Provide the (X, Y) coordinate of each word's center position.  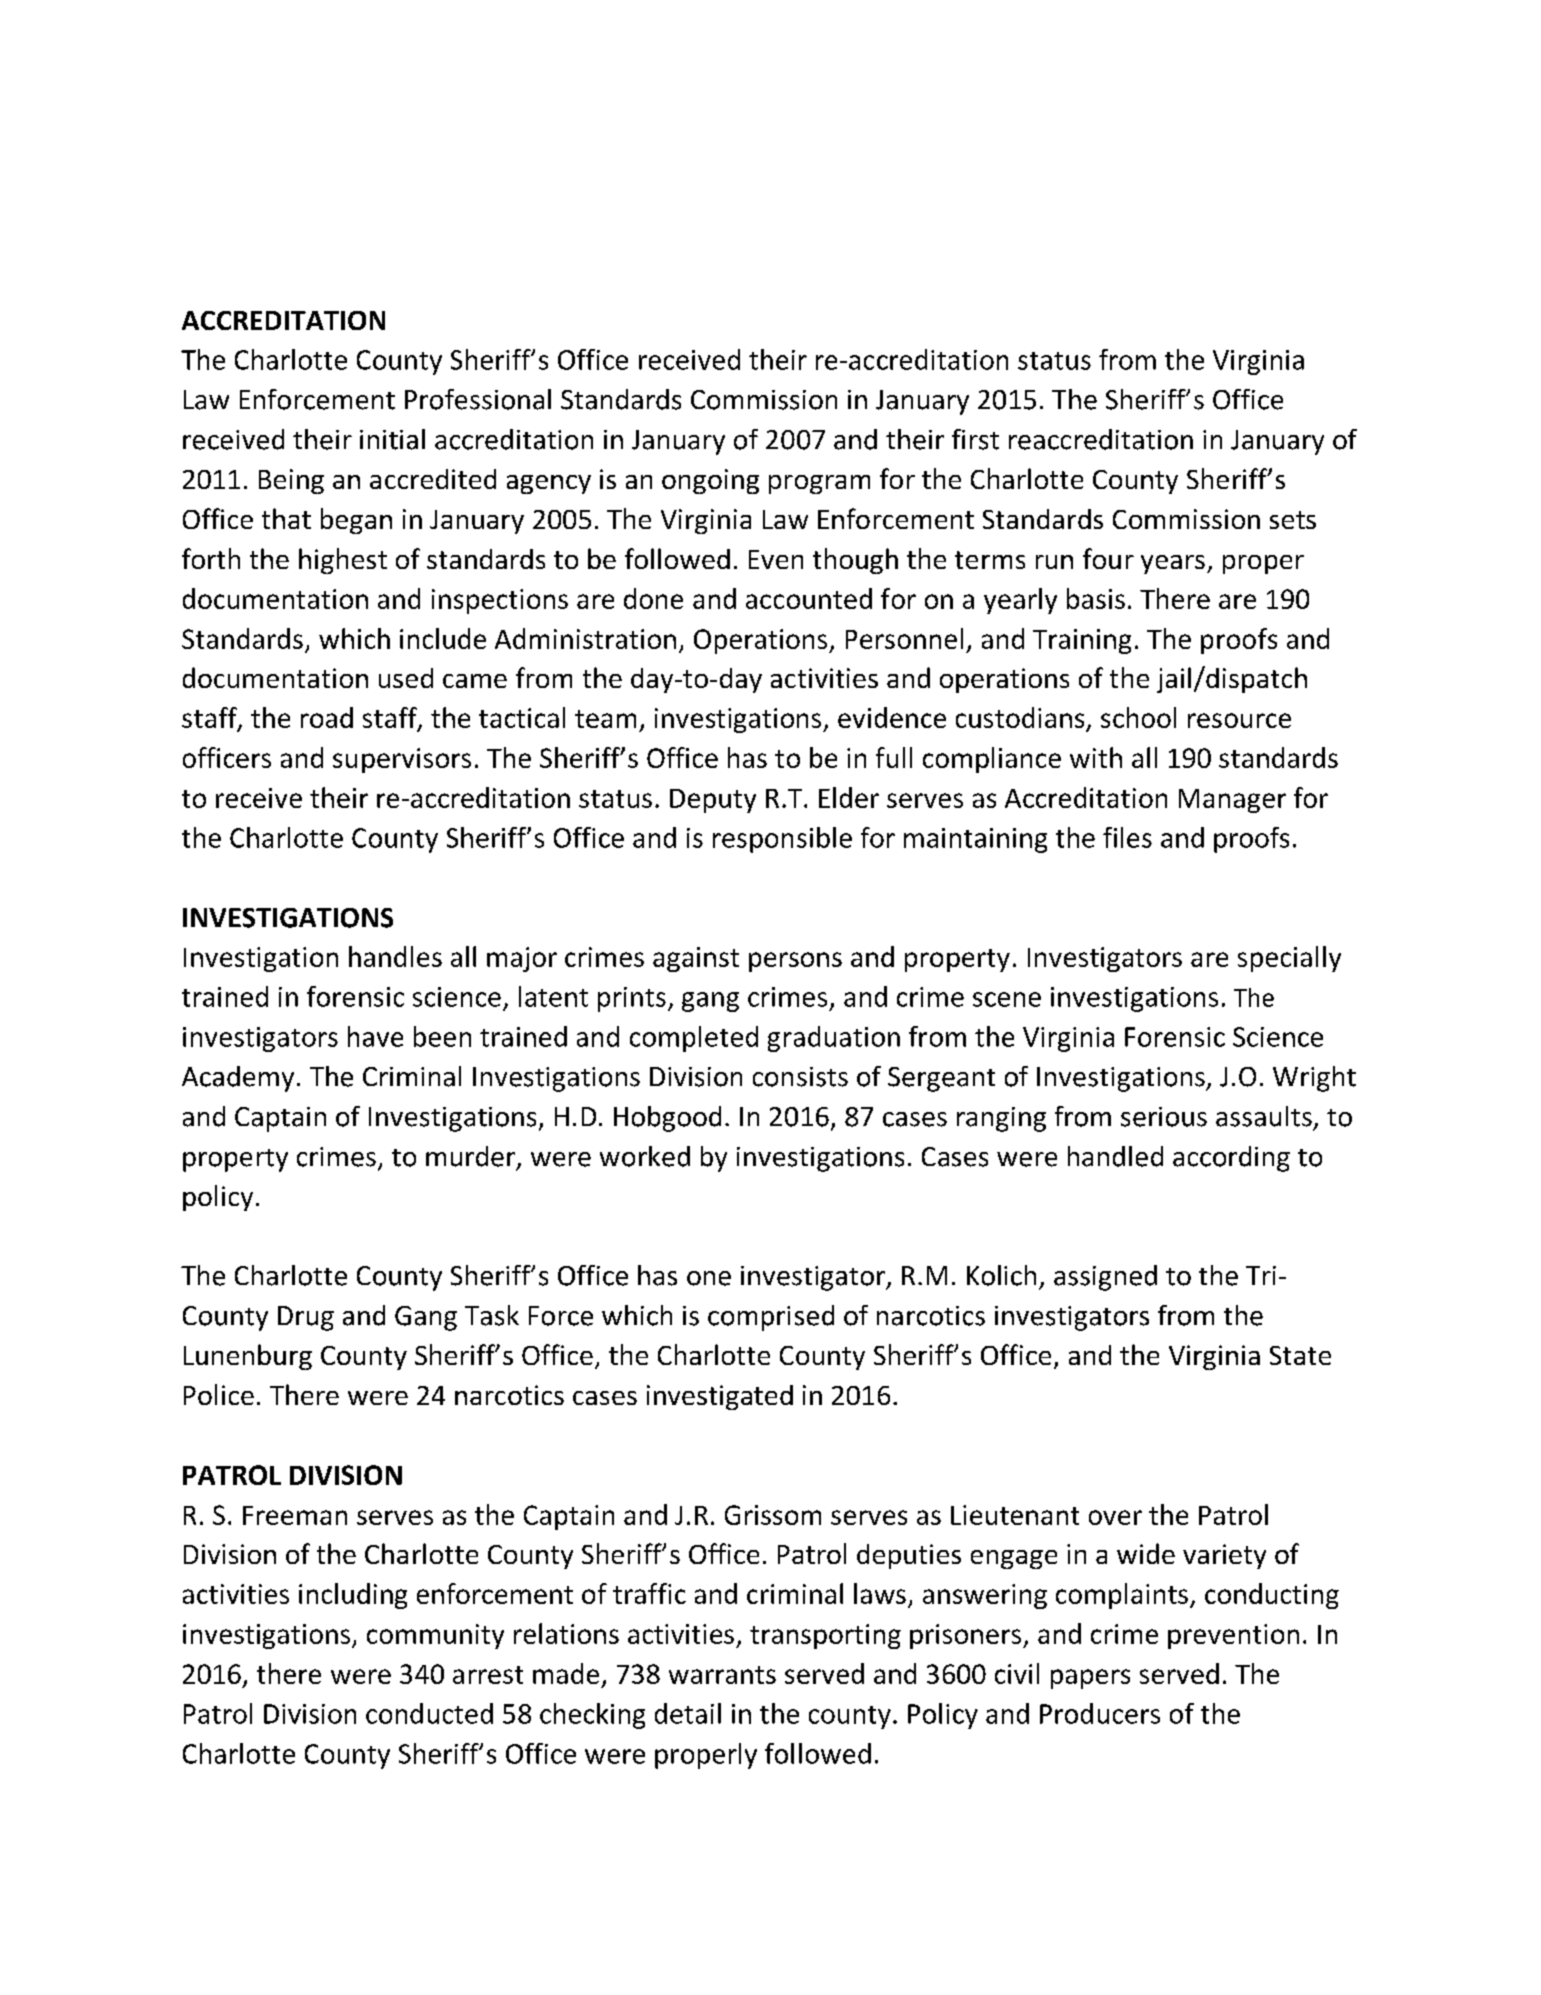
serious (1164, 1117)
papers (1090, 1679)
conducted (429, 1713)
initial (392, 439)
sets (1293, 520)
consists (800, 1077)
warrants (722, 1675)
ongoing (710, 481)
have (375, 1036)
